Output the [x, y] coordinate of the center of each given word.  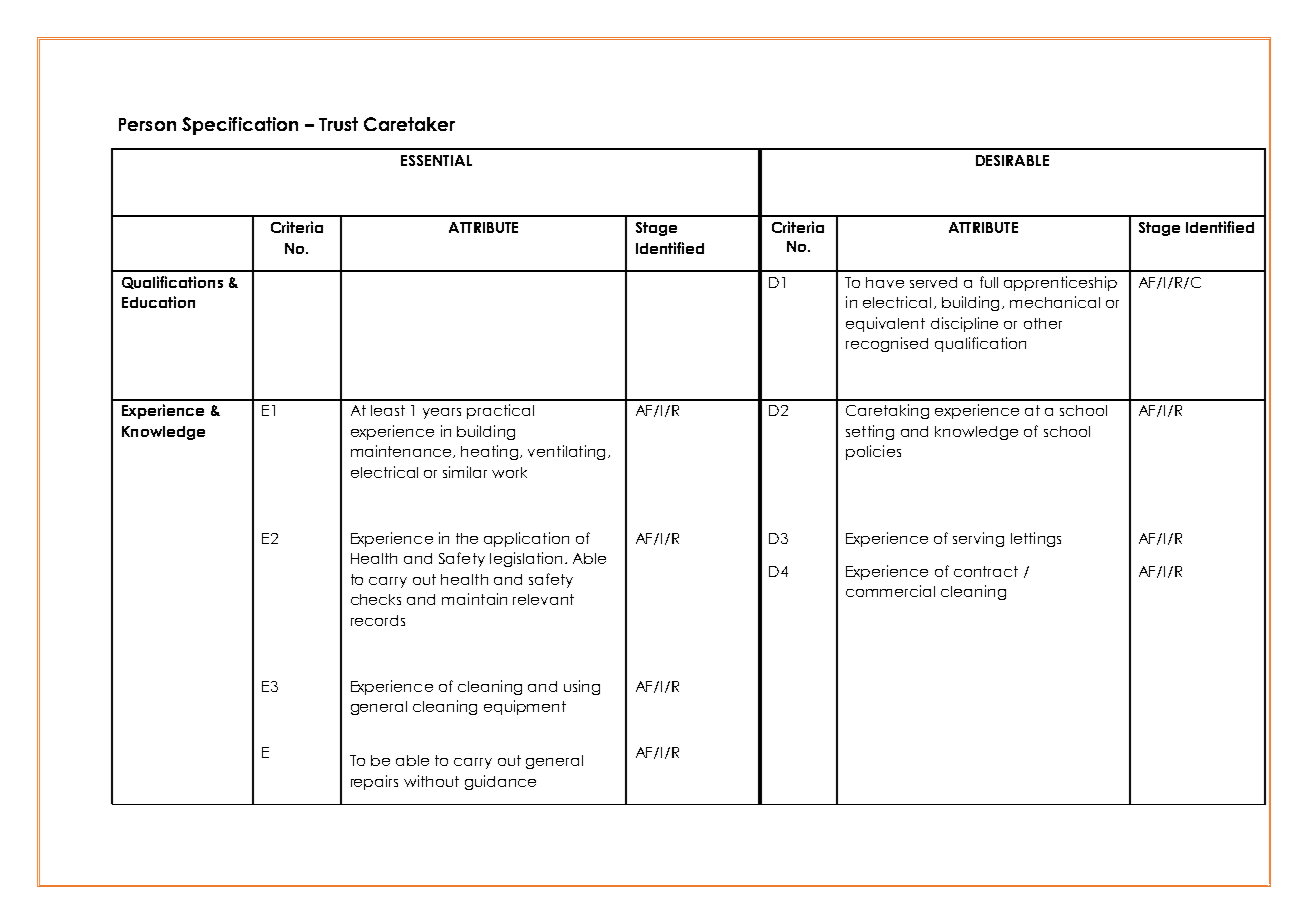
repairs [374, 782]
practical [500, 411]
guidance [500, 782]
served [933, 282]
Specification [240, 126]
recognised [887, 344]
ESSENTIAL [436, 160]
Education [158, 302]
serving [978, 539]
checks [376, 599]
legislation [526, 559]
